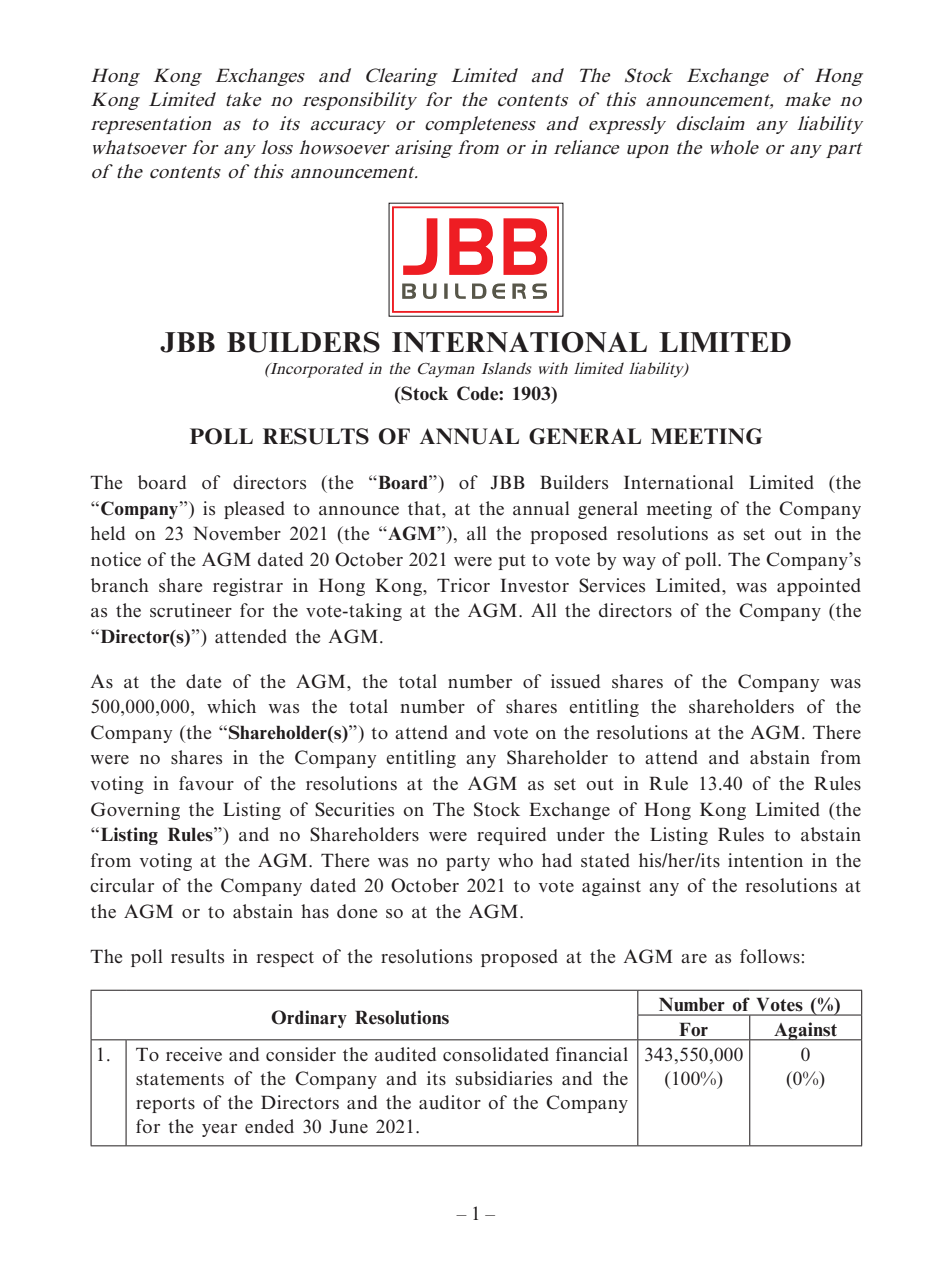 The image size is (952, 1270). What do you see at coordinates (165, 1105) in the screenshot?
I see `reports` at bounding box center [165, 1105].
